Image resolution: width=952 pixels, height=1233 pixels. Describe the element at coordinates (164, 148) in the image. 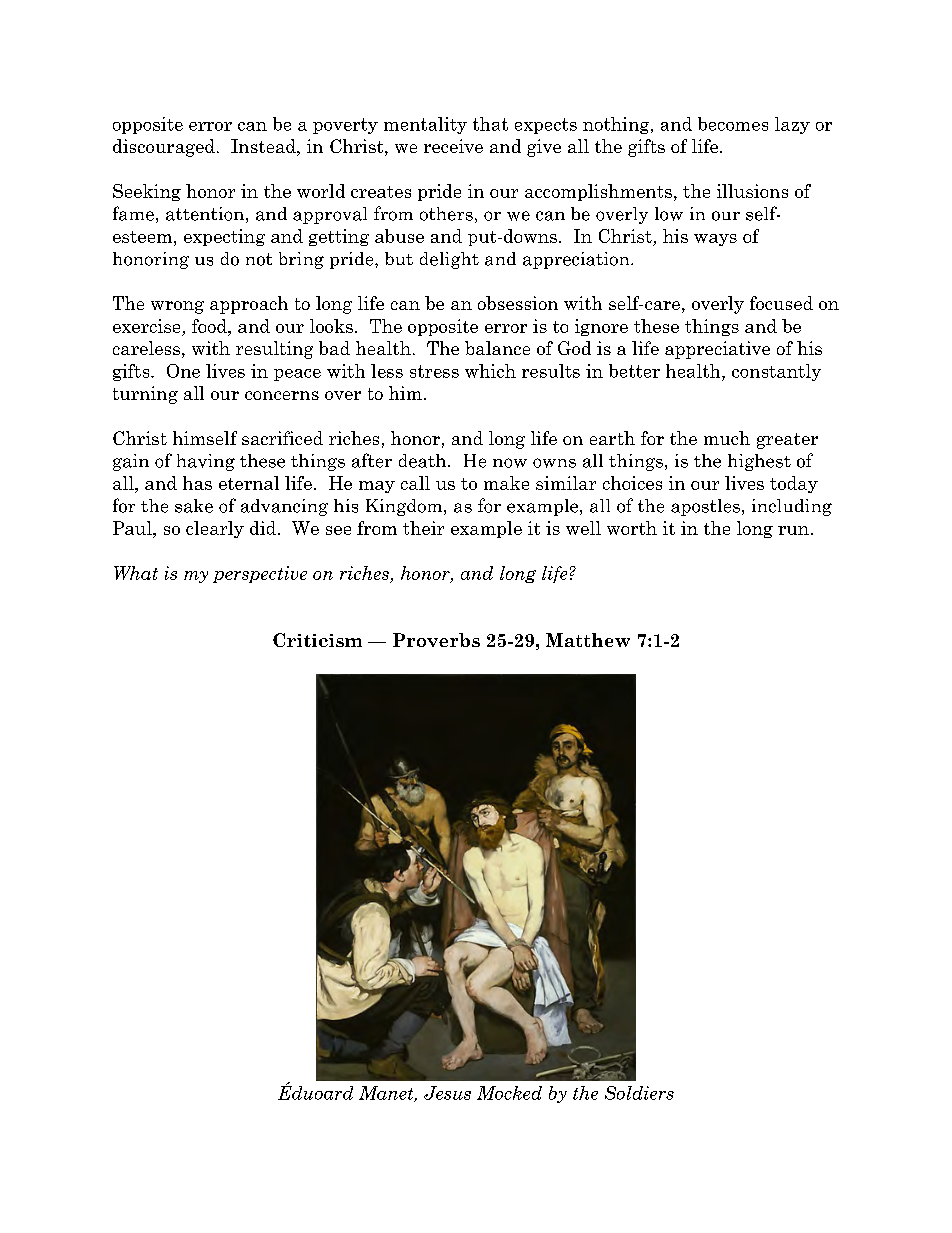

I see `discouraged` at that location.
